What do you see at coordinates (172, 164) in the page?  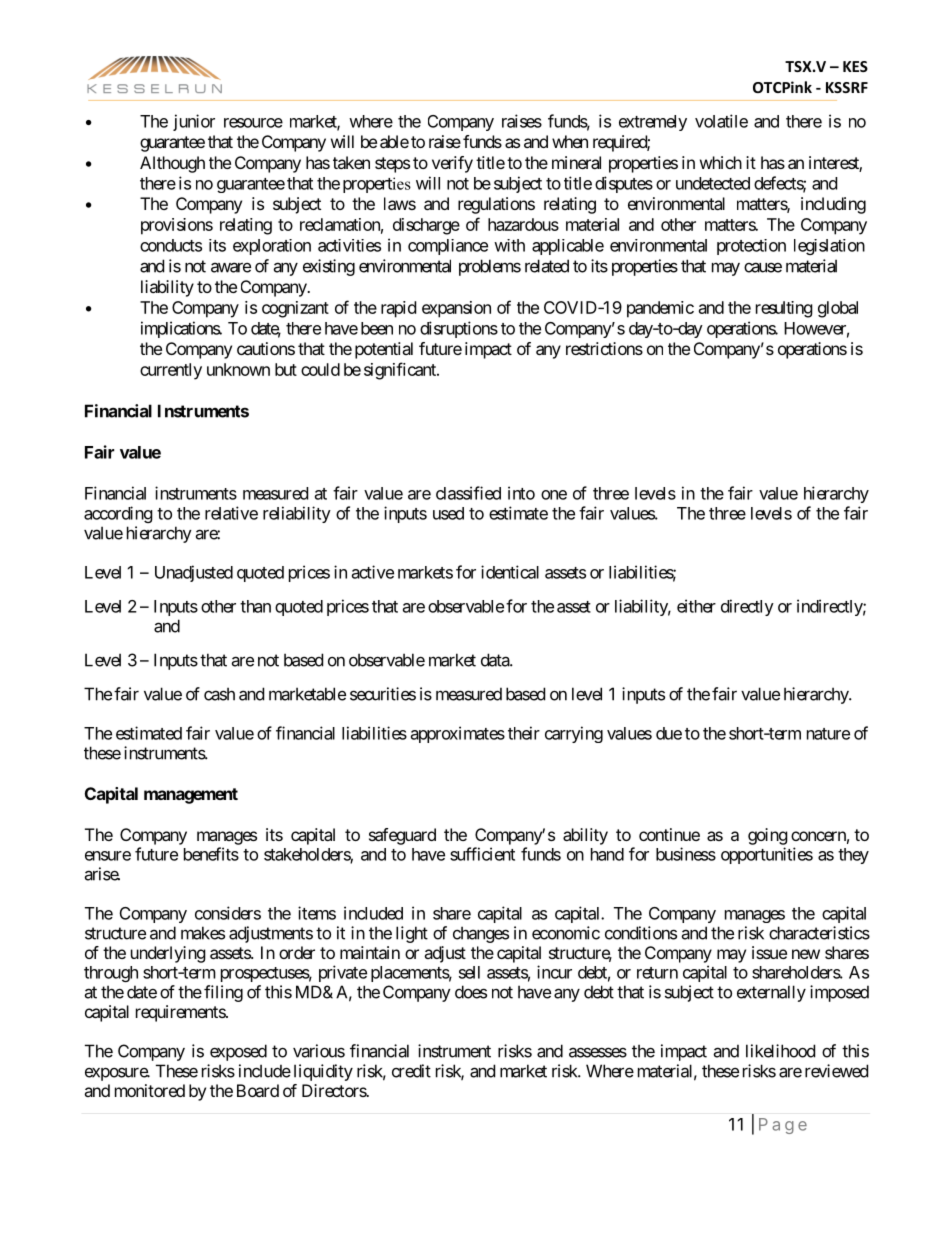 I see `Although` at bounding box center [172, 164].
